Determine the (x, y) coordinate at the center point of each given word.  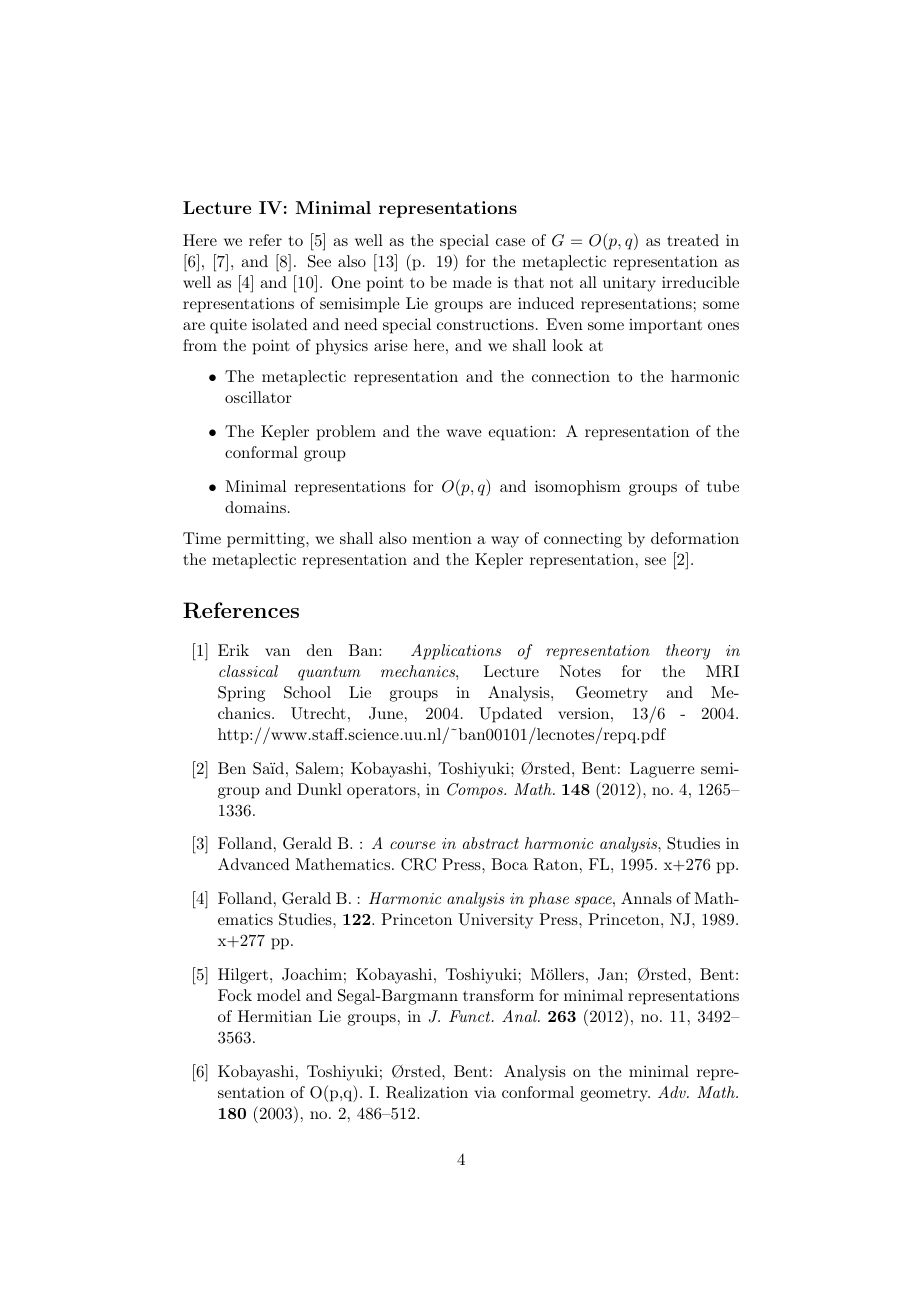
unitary (629, 284)
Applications (456, 652)
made (472, 282)
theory (688, 652)
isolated (280, 324)
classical (248, 671)
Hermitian (275, 1016)
